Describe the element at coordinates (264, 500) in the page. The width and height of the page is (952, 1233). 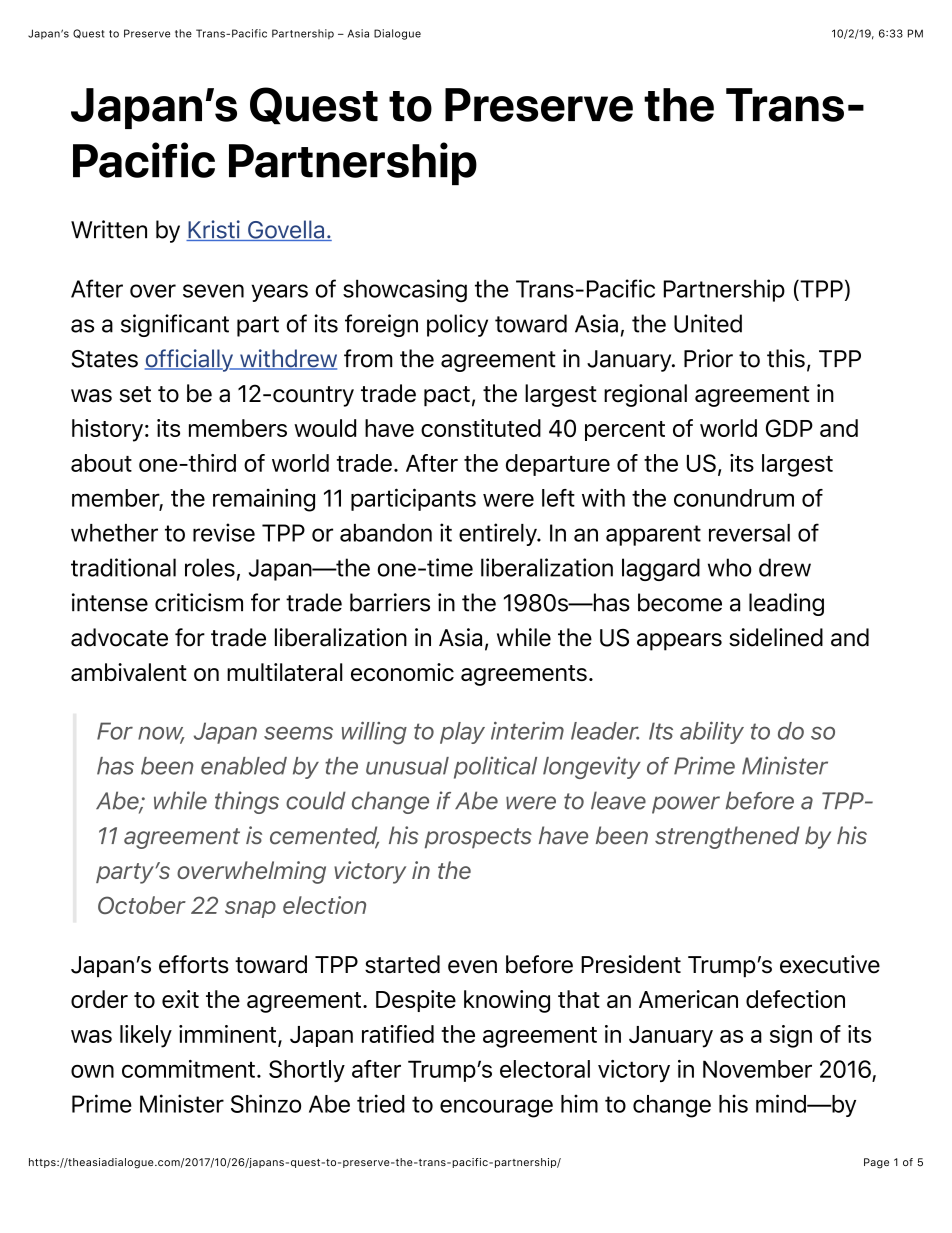
I see `remaining` at that location.
